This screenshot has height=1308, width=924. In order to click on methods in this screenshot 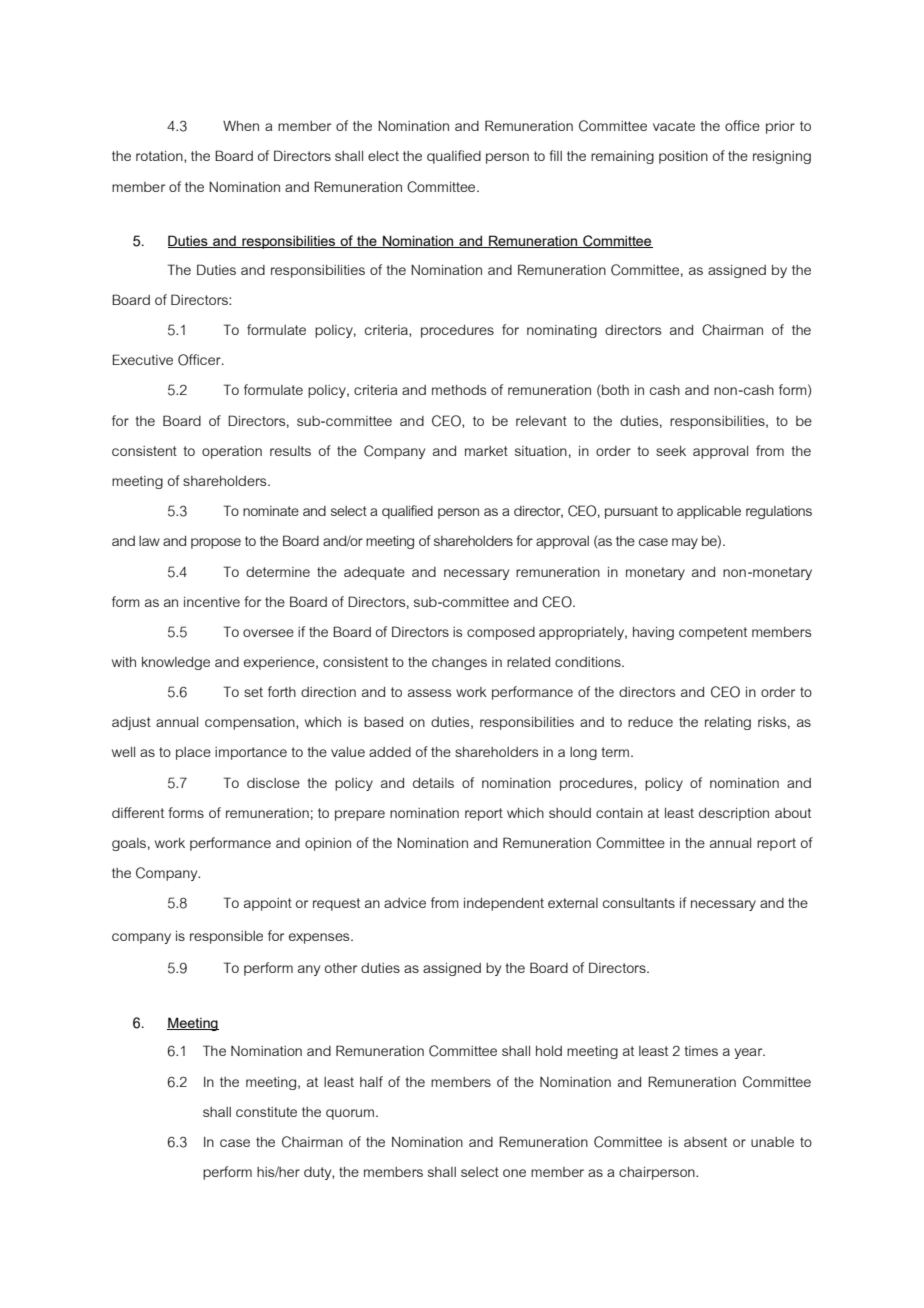, I will do `click(459, 390)`.
